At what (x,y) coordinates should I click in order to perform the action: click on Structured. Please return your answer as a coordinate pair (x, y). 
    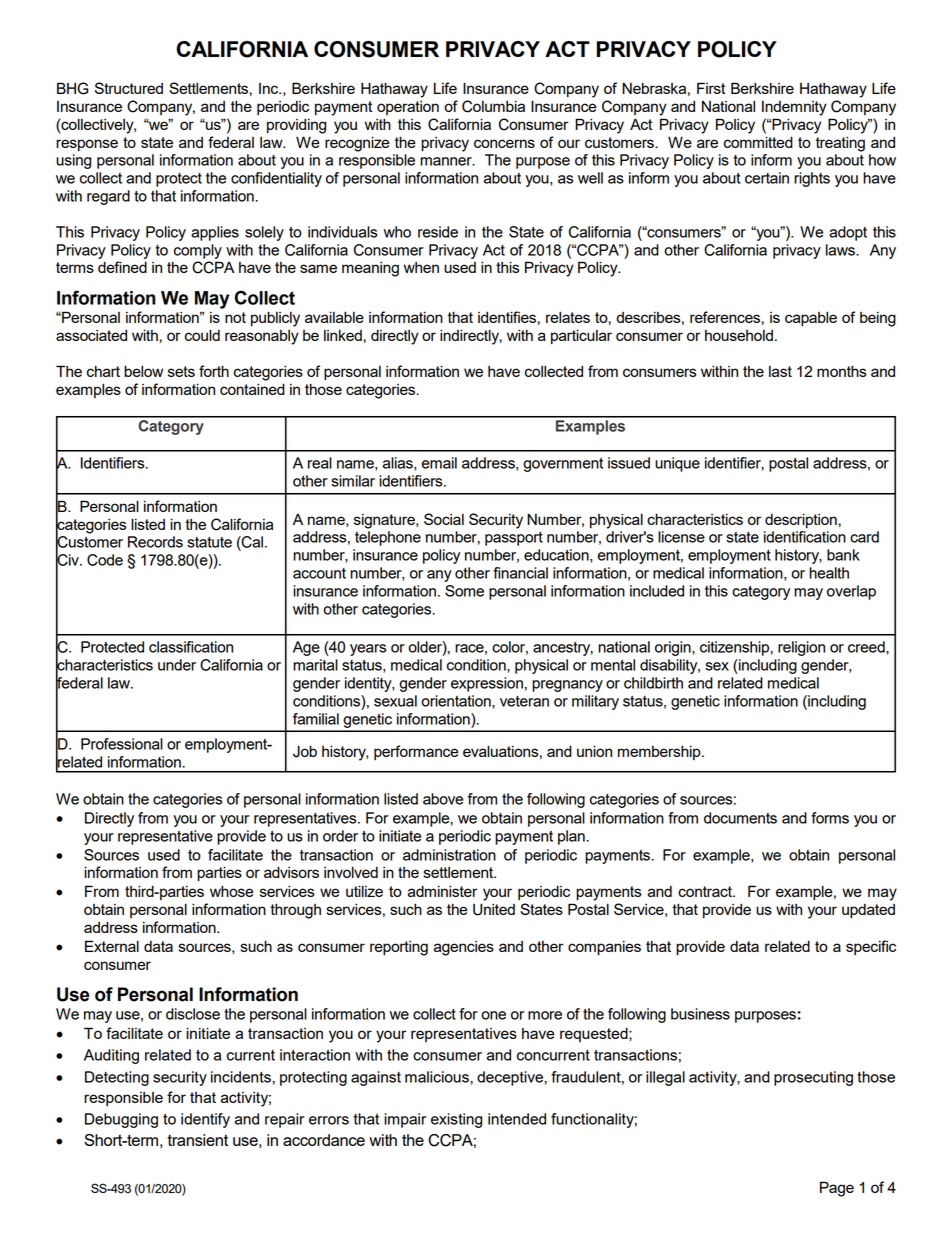
    Looking at the image, I should click on (129, 88).
